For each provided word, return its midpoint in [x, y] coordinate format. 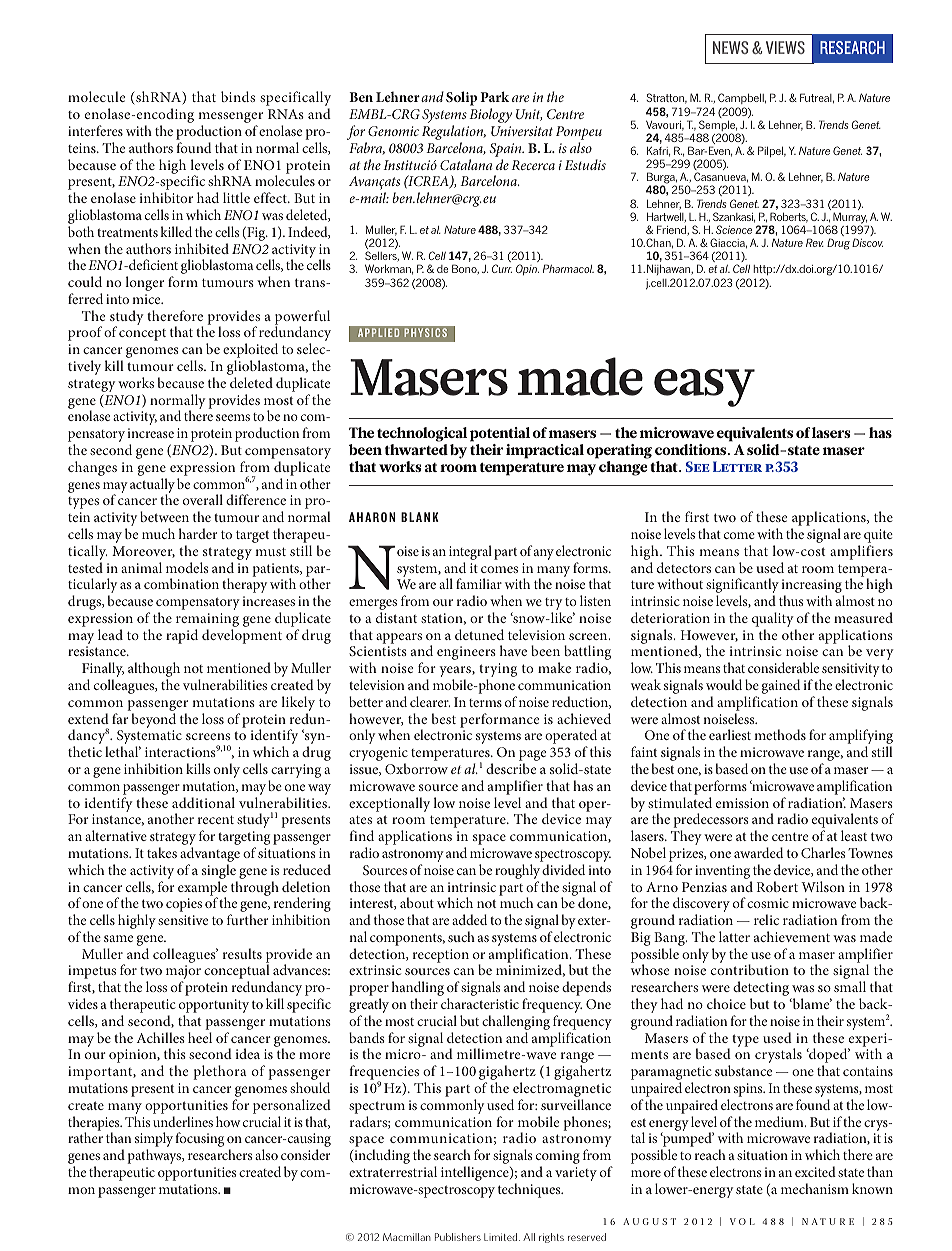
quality [774, 621]
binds [238, 96]
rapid [182, 636]
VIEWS [785, 47]
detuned [479, 634]
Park [494, 96]
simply [154, 1141]
